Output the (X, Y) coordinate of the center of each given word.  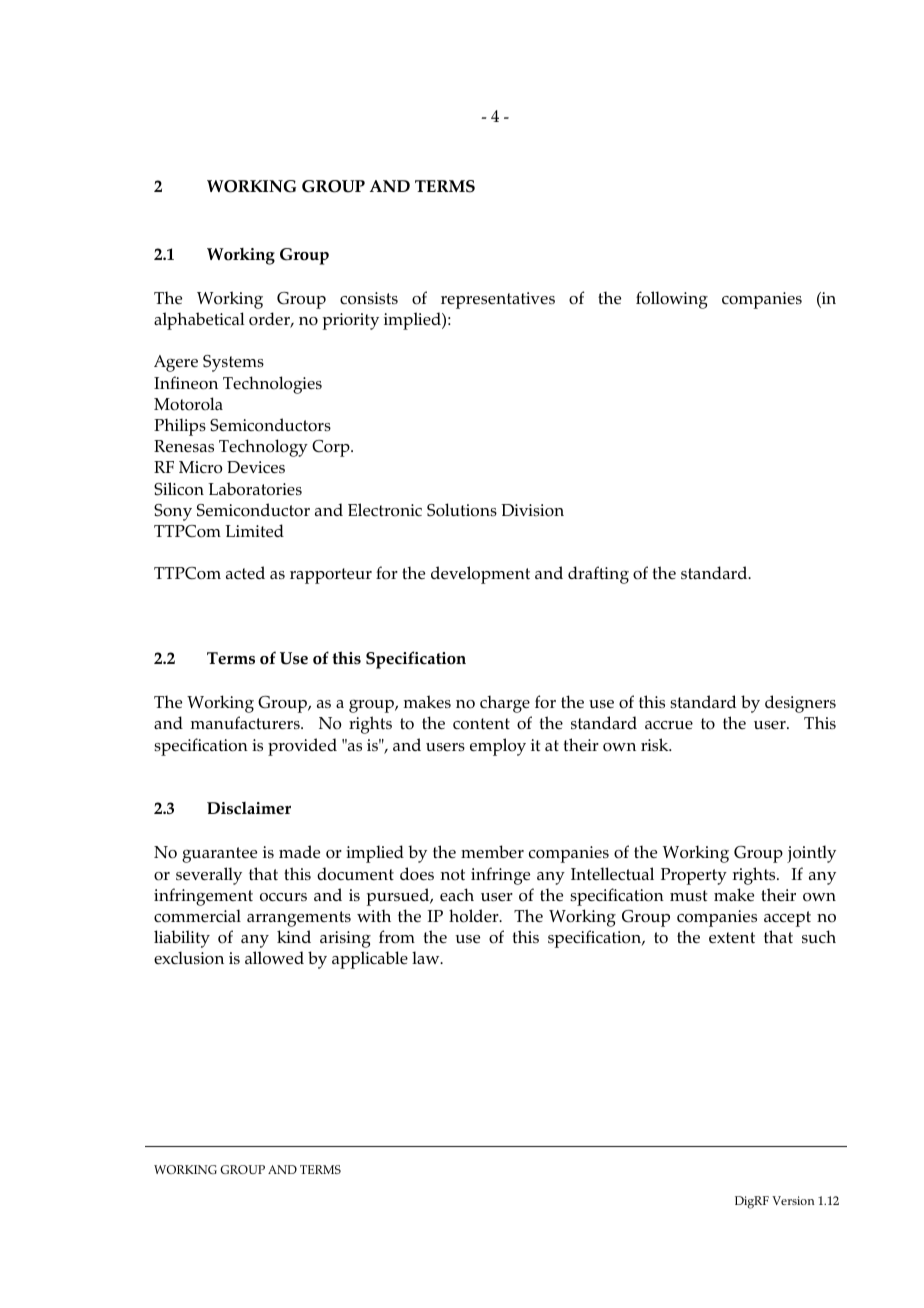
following (672, 300)
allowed (274, 958)
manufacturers (246, 723)
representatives (498, 300)
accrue (669, 725)
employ (498, 747)
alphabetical (199, 321)
